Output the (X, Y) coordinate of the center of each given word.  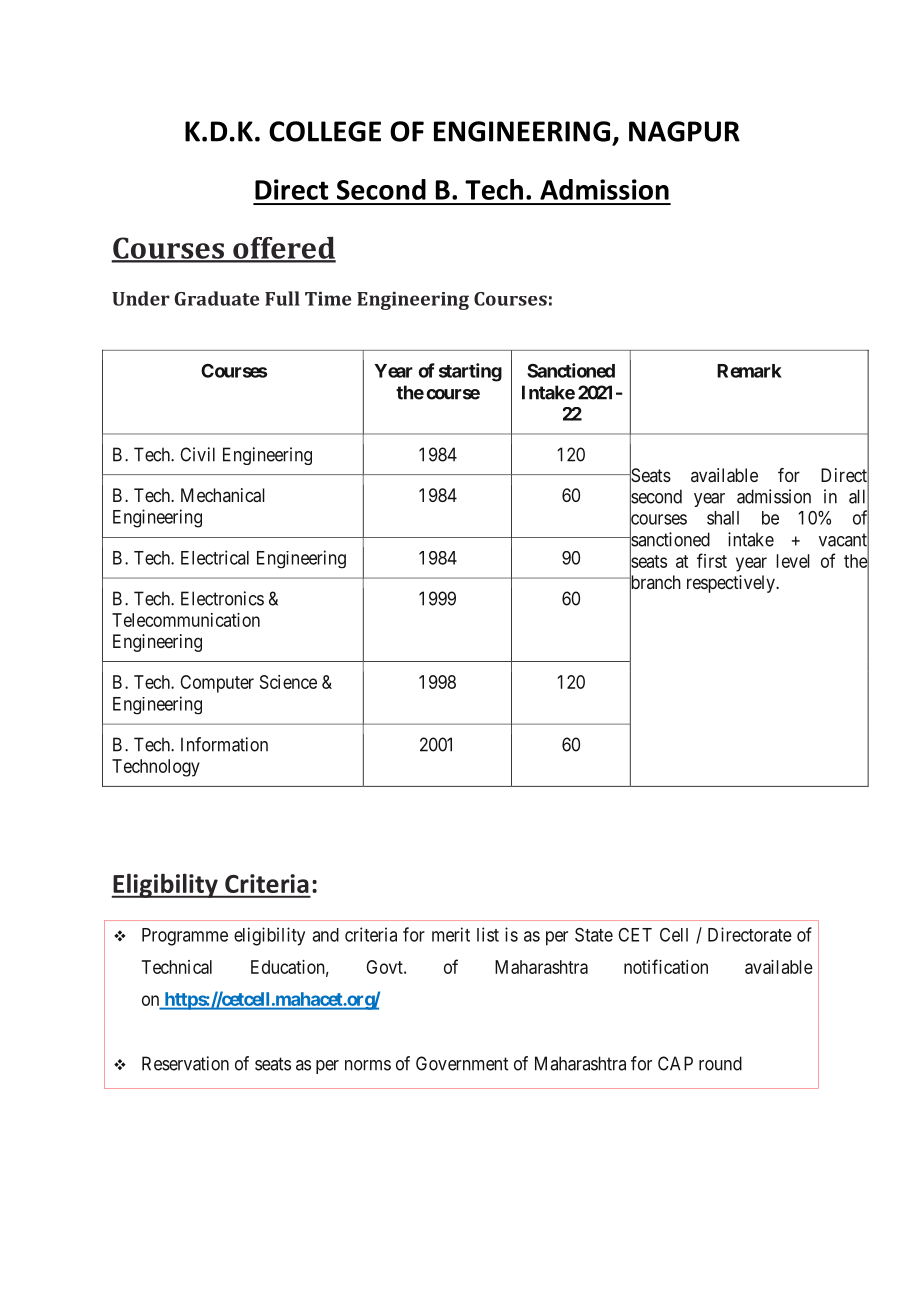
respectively (732, 584)
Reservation (185, 1063)
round (720, 1063)
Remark (749, 371)
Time (328, 299)
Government (462, 1063)
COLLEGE (325, 131)
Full (282, 298)
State (594, 935)
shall (723, 518)
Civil (197, 454)
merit (451, 934)
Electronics (222, 598)
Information (224, 744)
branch (654, 583)
